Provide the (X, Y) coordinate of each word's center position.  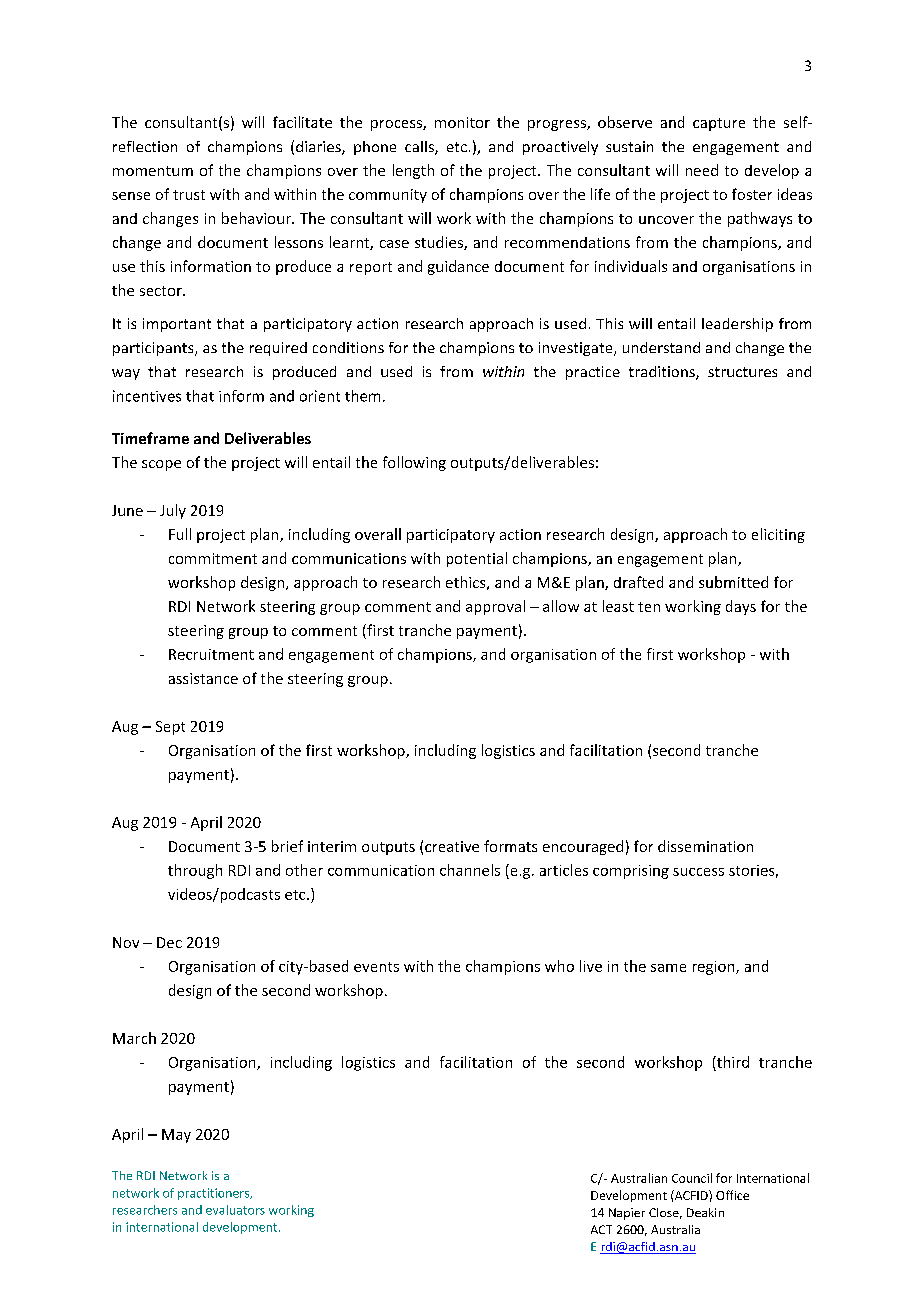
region (715, 968)
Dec (169, 942)
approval (495, 607)
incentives (147, 396)
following (414, 463)
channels (470, 870)
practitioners (215, 1194)
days (741, 607)
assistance (203, 678)
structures (742, 372)
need (702, 170)
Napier (627, 1214)
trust (189, 195)
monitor (462, 122)
